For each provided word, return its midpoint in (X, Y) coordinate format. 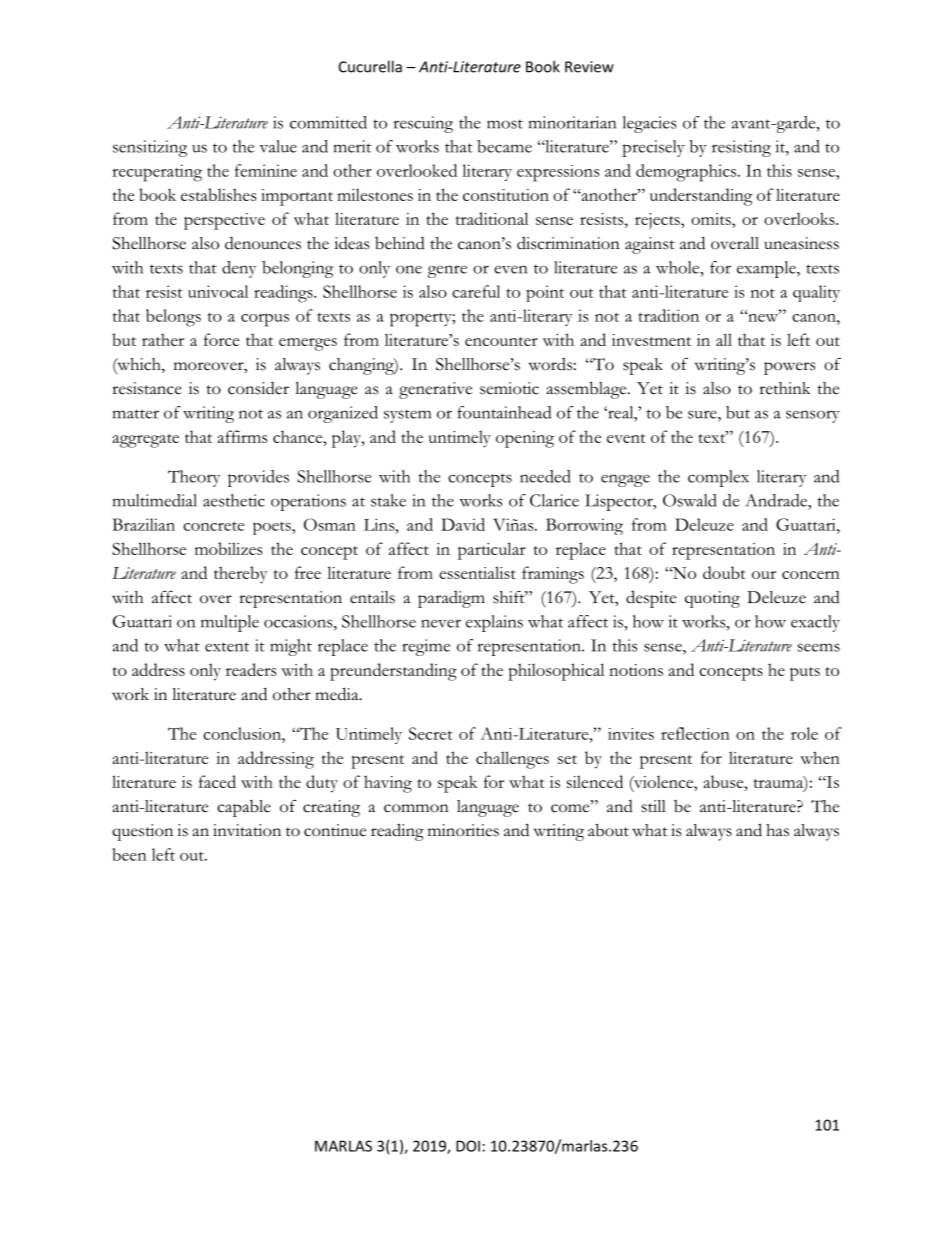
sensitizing (150, 148)
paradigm (451, 599)
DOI (468, 1146)
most (505, 124)
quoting (712, 599)
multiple (230, 623)
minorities (463, 830)
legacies (650, 124)
